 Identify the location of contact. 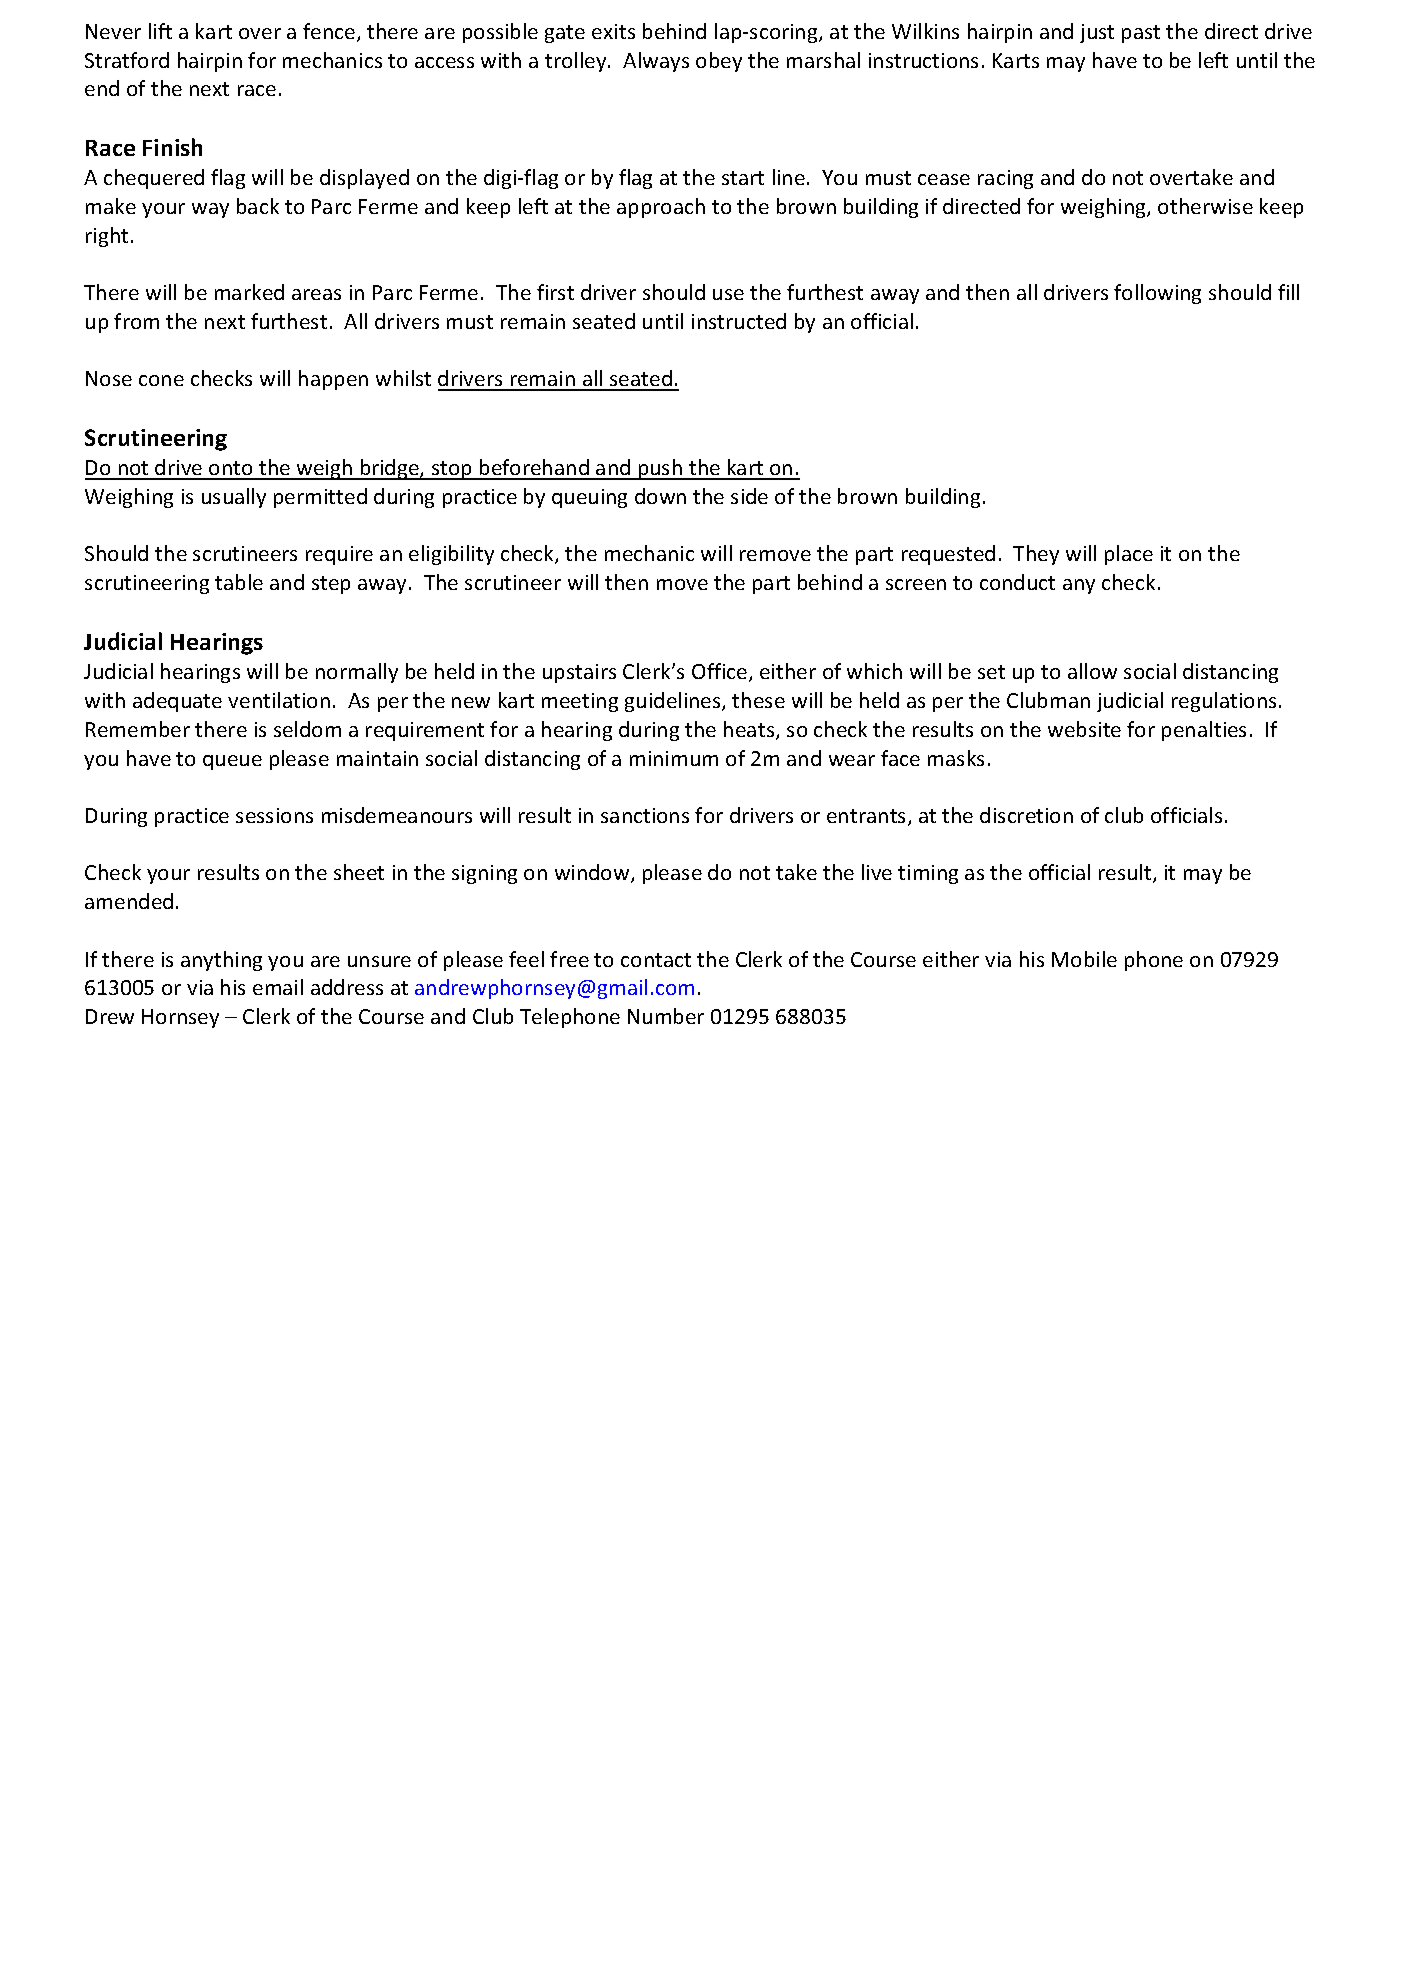
(656, 960).
